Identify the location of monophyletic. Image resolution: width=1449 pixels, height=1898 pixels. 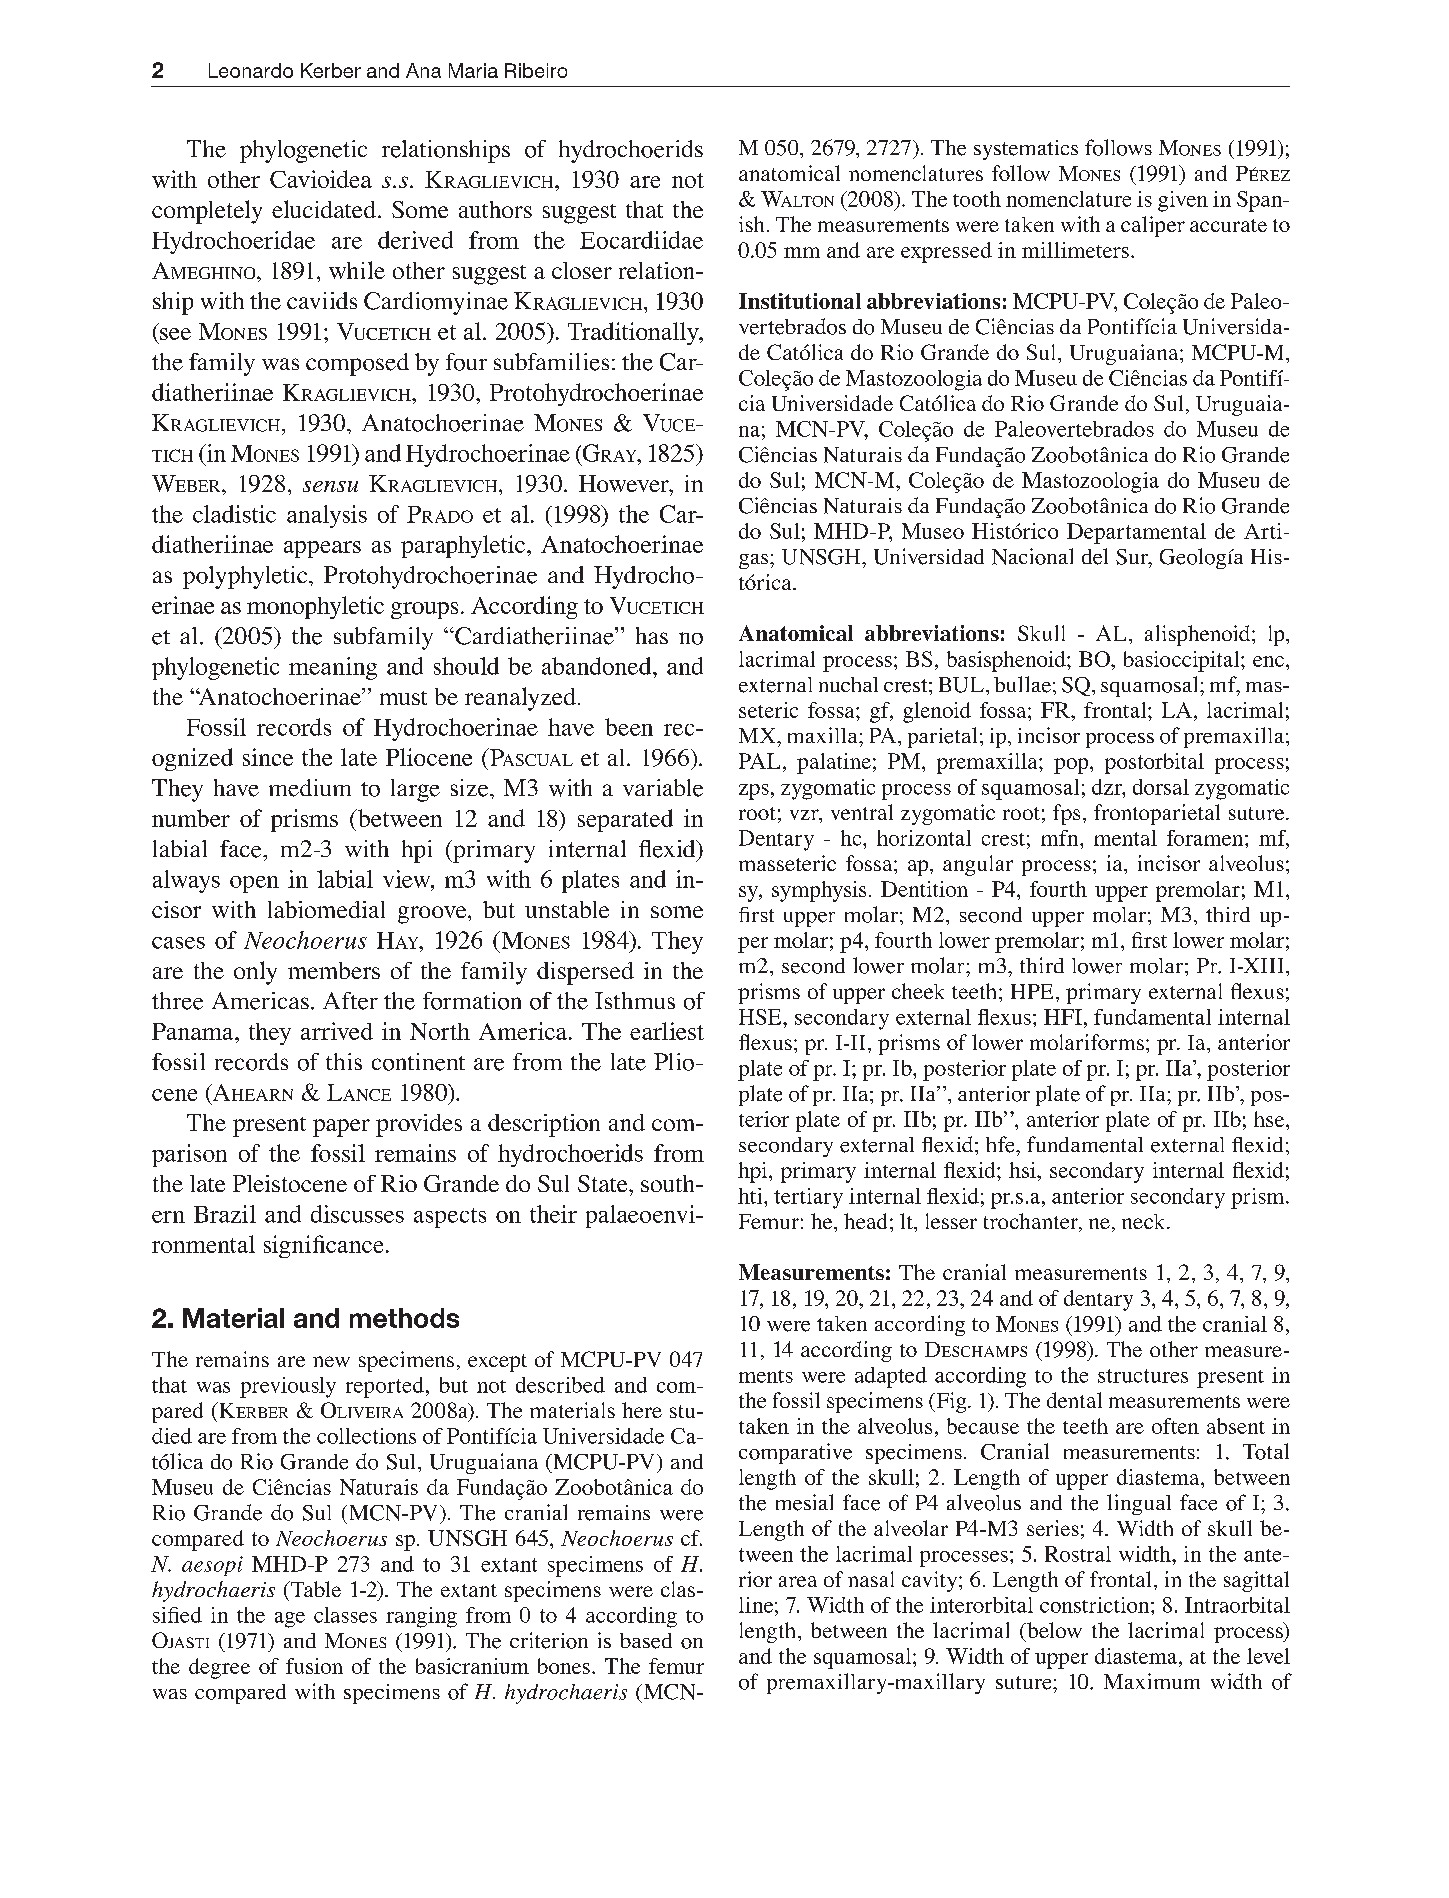
(315, 607).
